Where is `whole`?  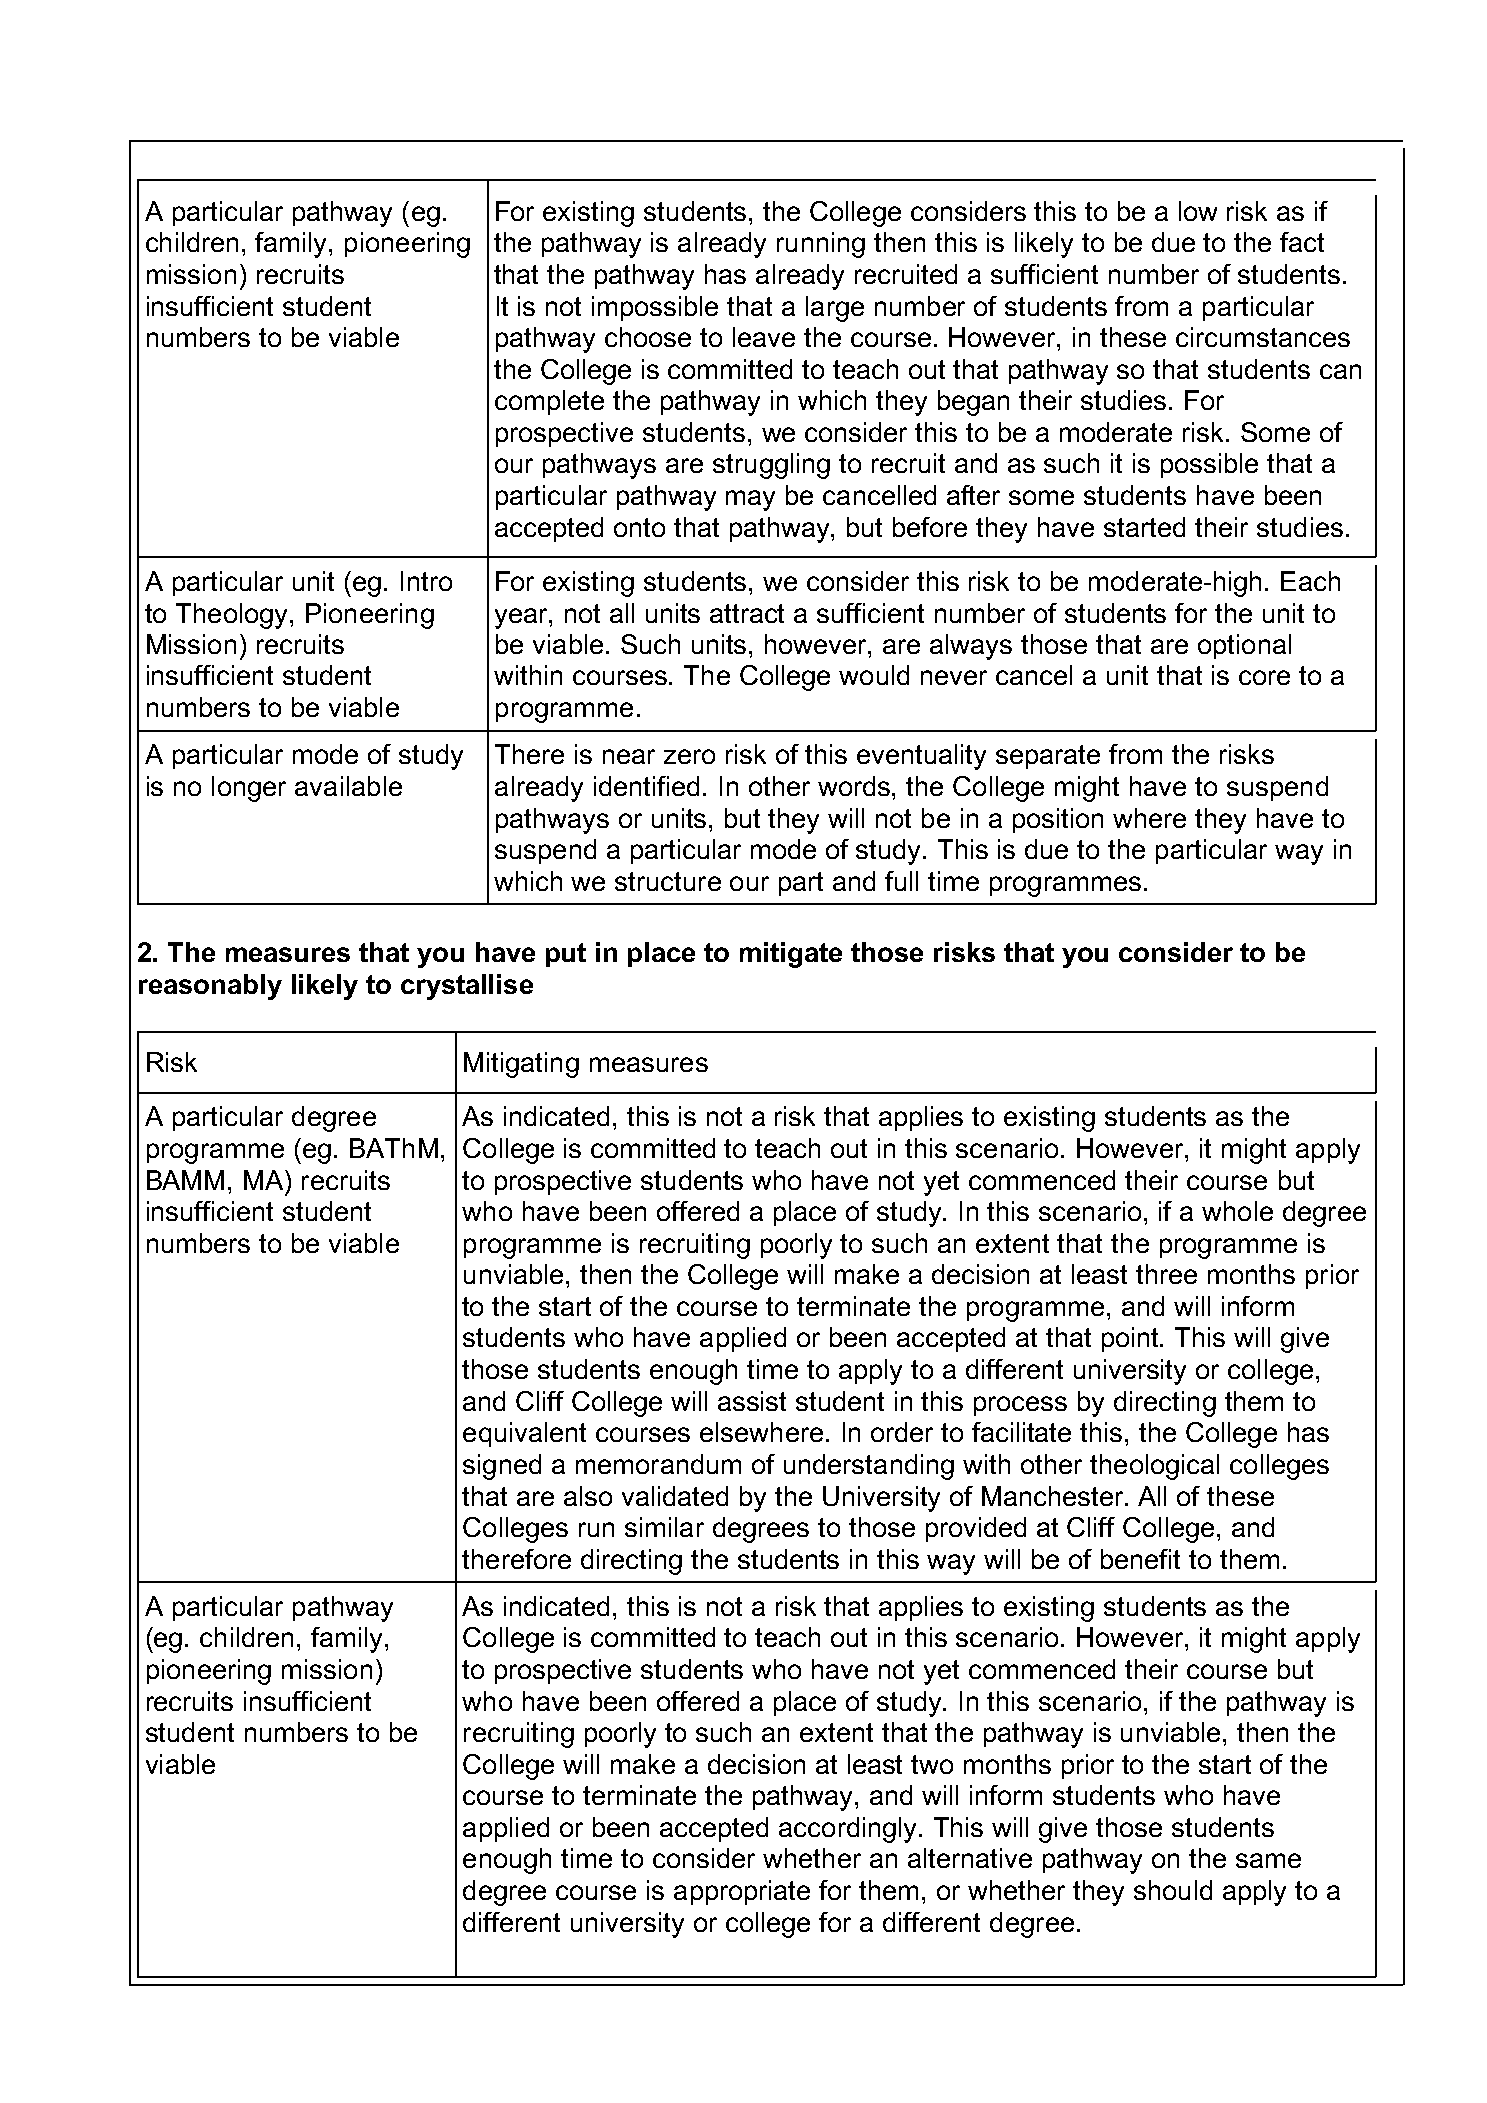 whole is located at coordinates (1237, 1211).
